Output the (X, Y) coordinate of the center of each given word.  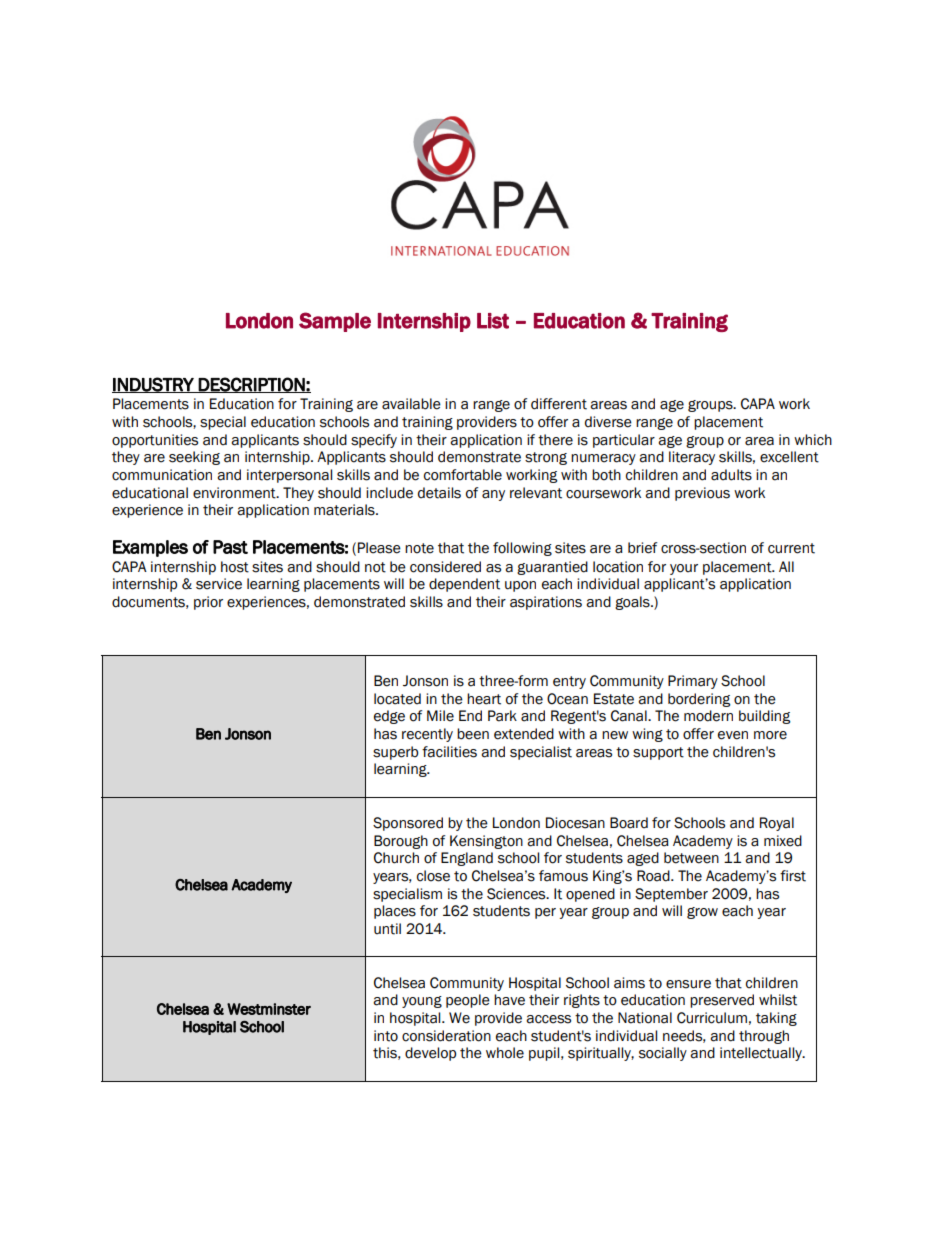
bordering (699, 700)
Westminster (269, 1009)
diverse (608, 422)
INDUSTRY (154, 385)
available (411, 404)
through (764, 1037)
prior (208, 603)
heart (484, 699)
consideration (446, 1036)
